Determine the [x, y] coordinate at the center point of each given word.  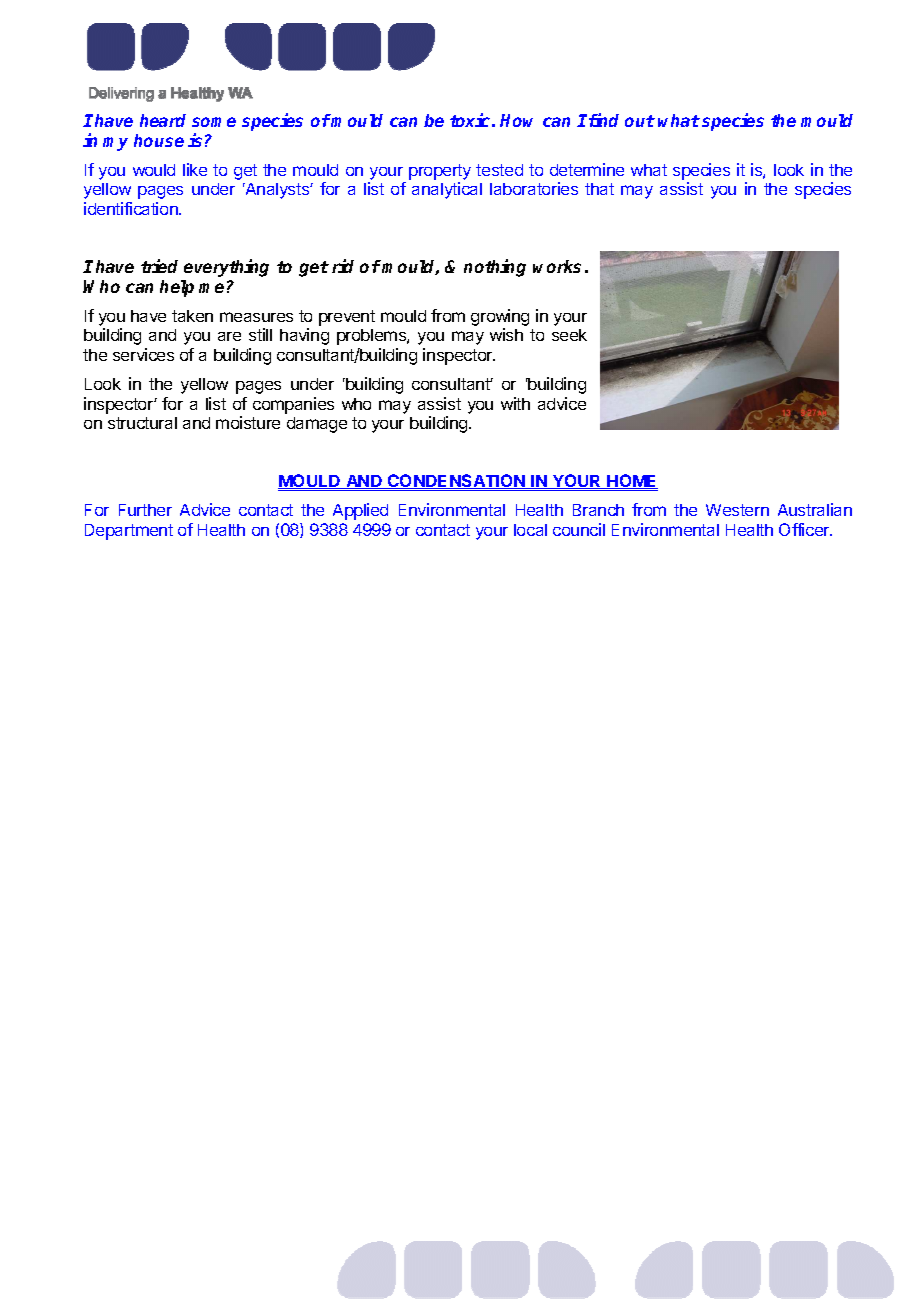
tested [499, 170]
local [530, 530]
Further [145, 510]
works [557, 266]
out [640, 121]
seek [569, 335]
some [214, 122]
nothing [495, 268]
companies [293, 405]
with [515, 403]
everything [226, 268]
